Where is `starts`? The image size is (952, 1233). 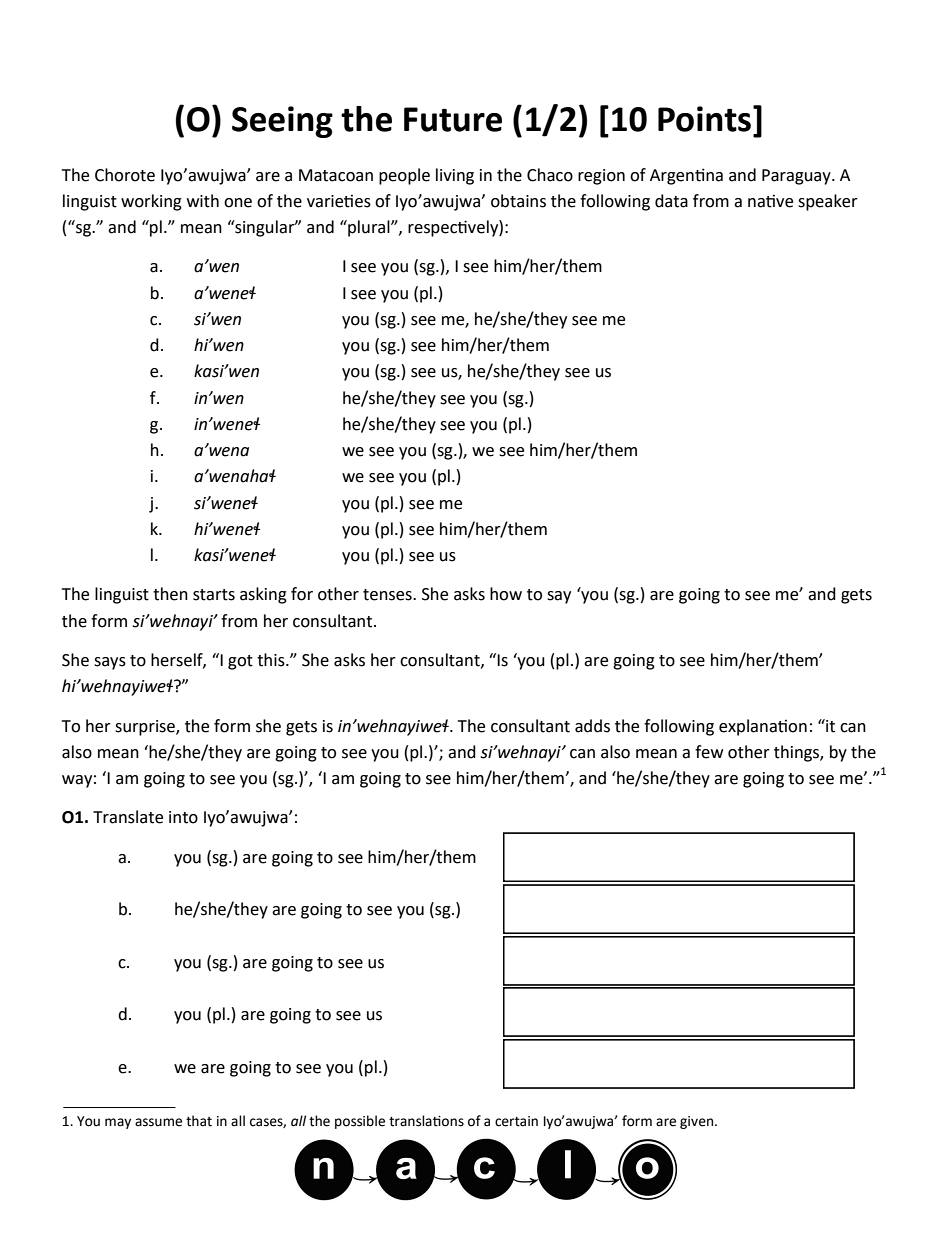 starts is located at coordinates (214, 595).
